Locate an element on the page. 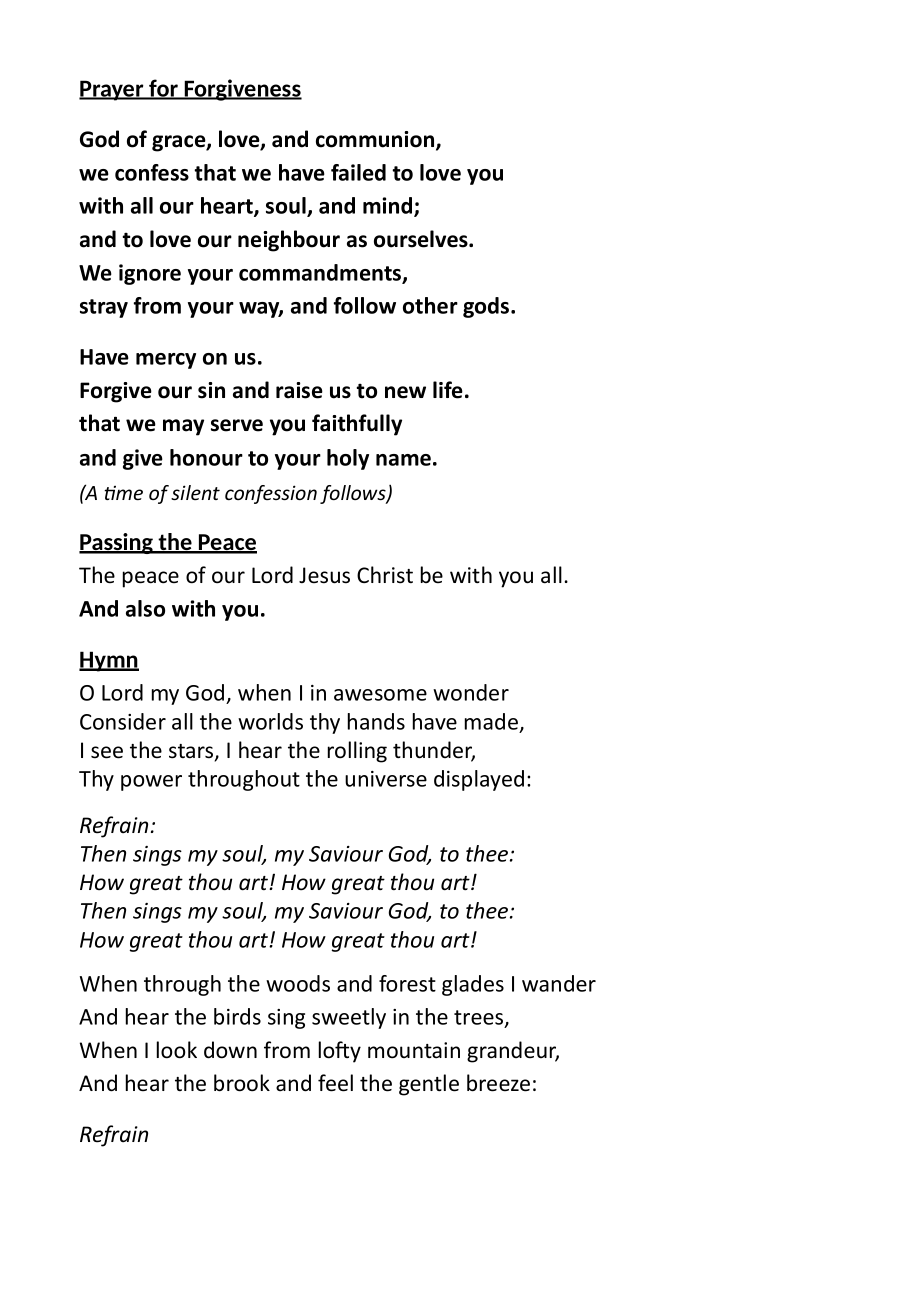 The width and height of the image is (924, 1311). rolling is located at coordinates (357, 752).
